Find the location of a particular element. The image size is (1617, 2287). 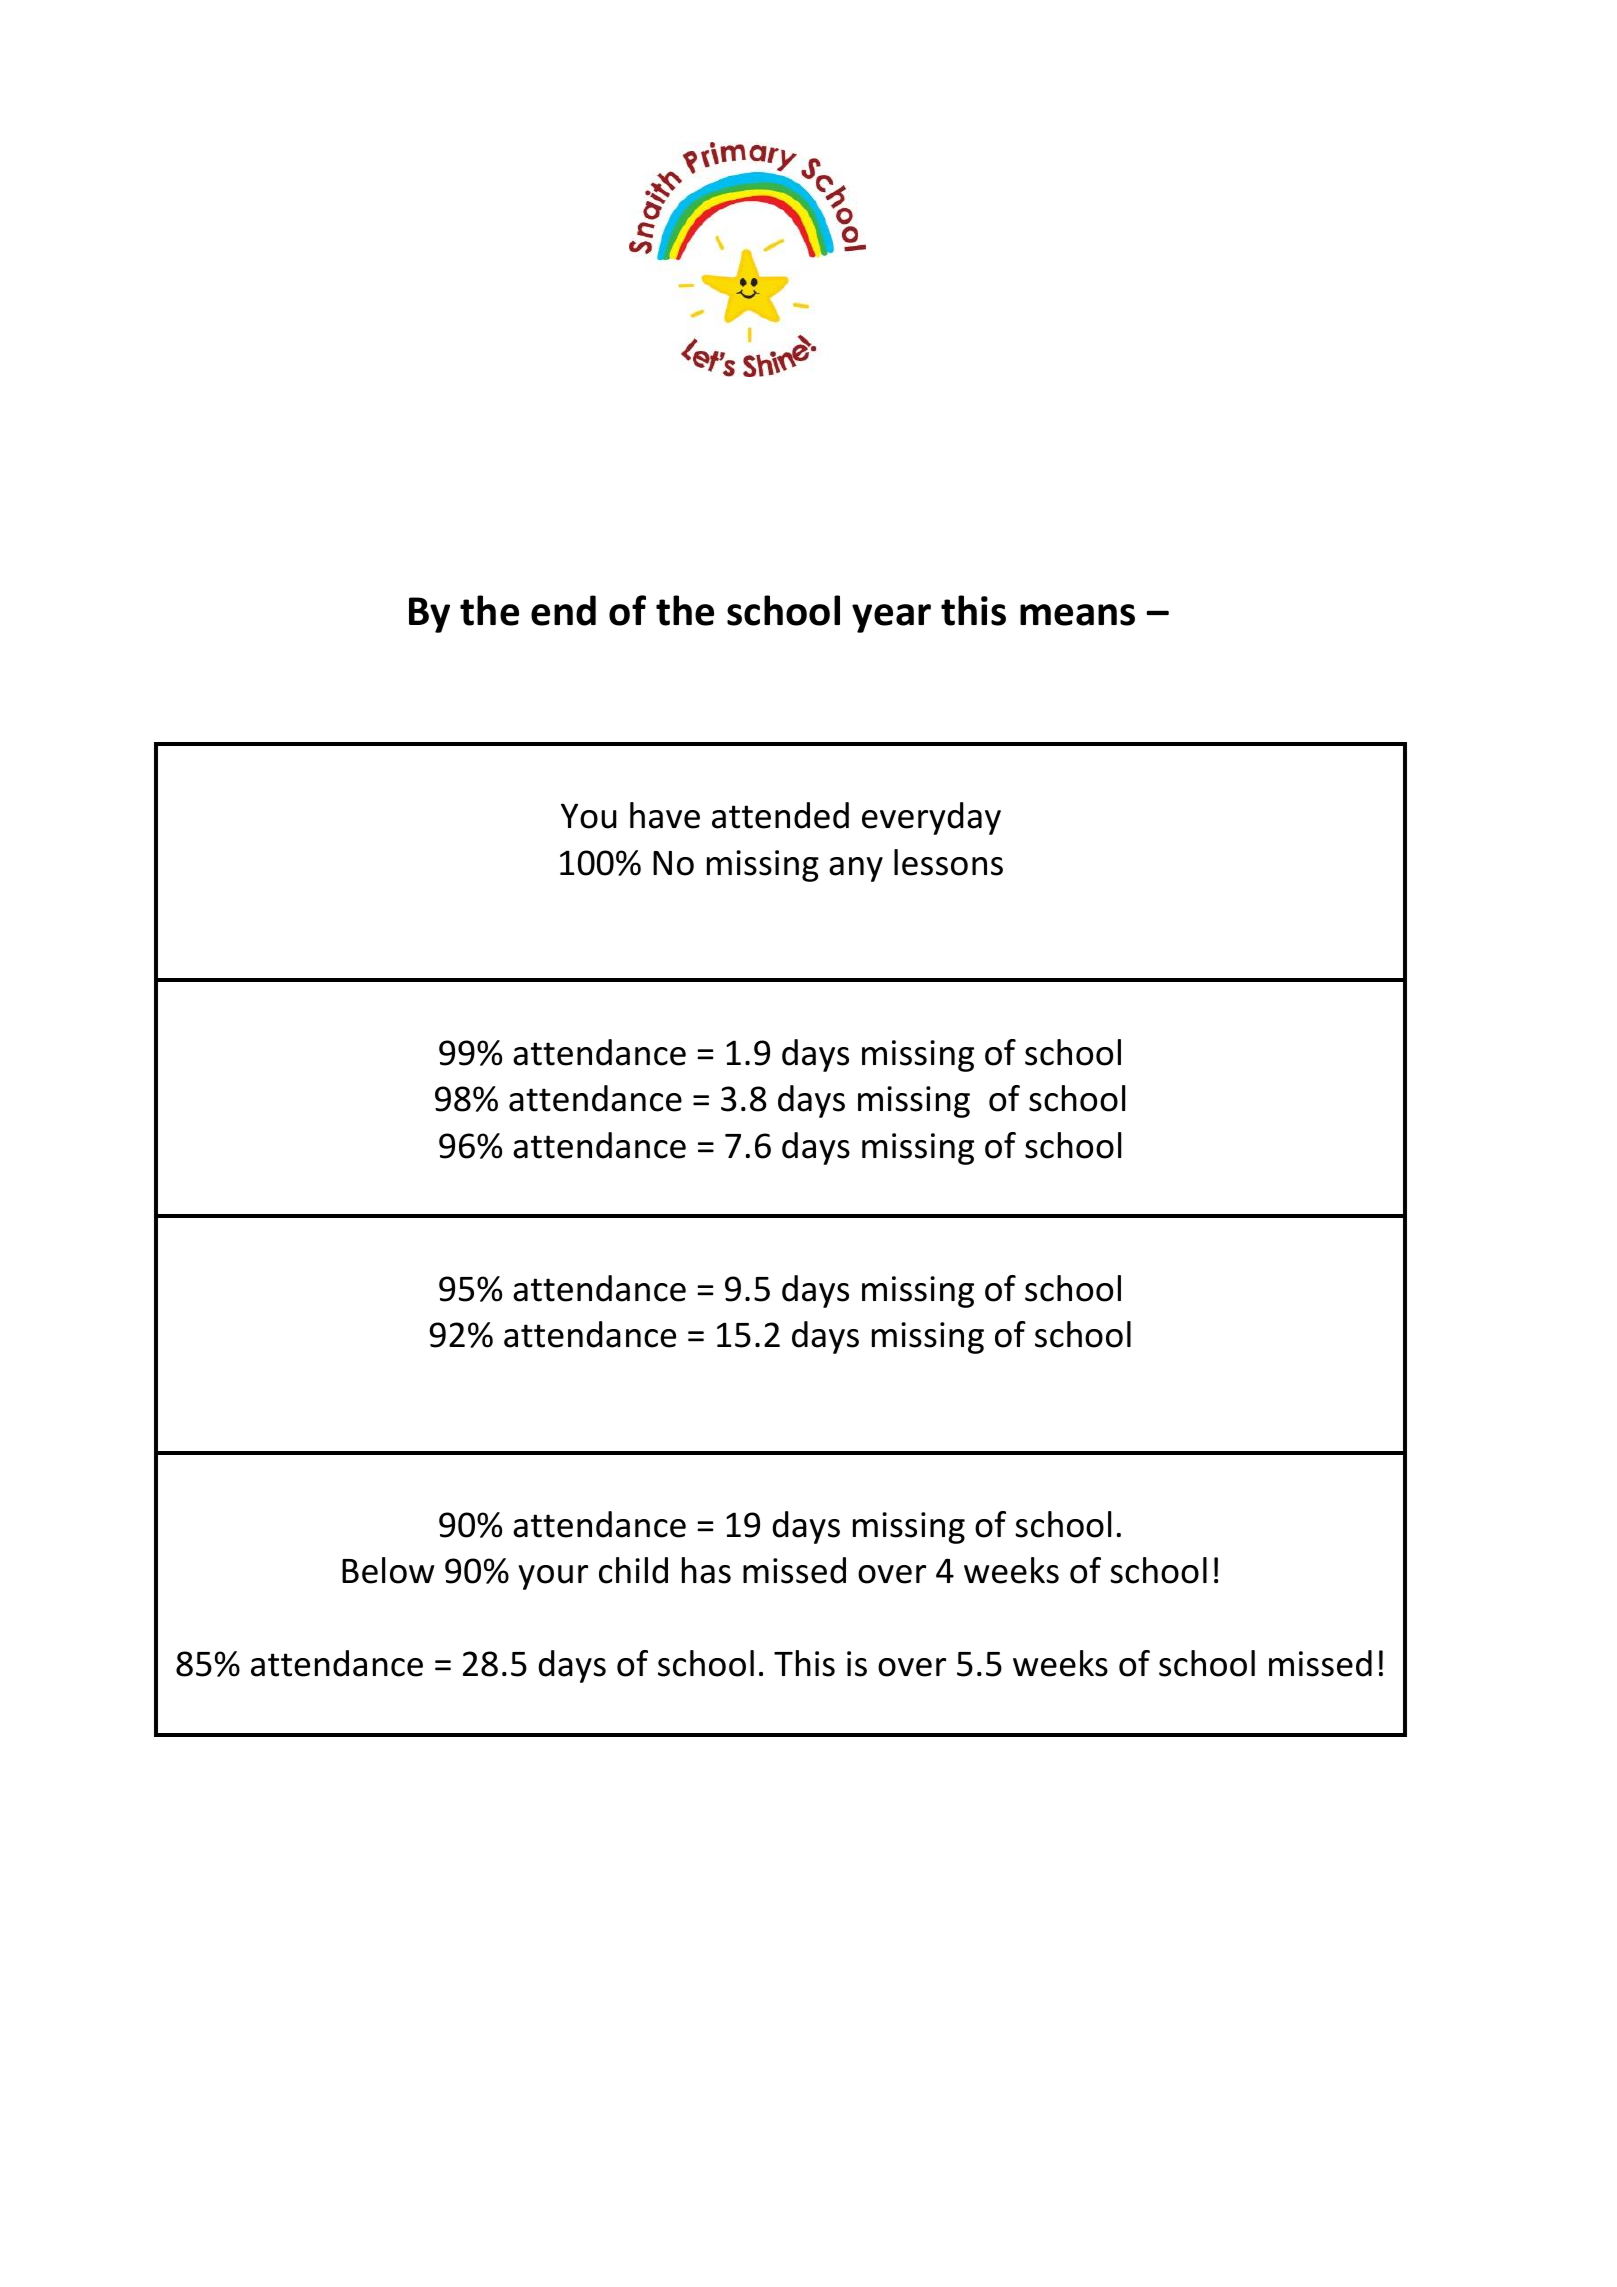

child is located at coordinates (633, 1570).
